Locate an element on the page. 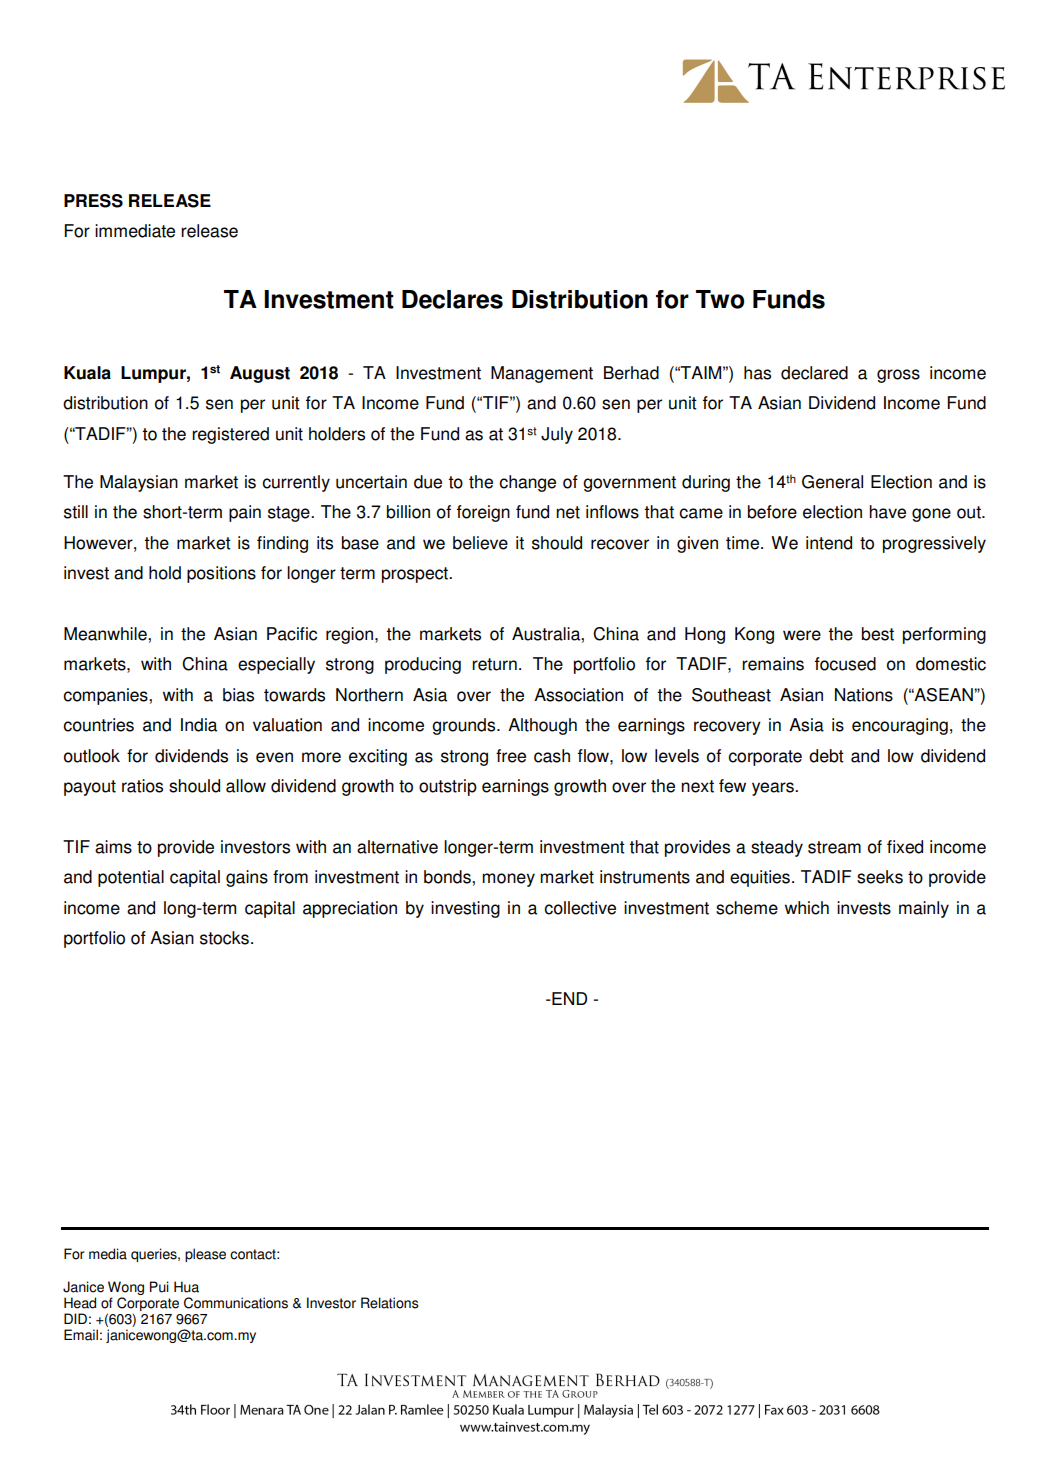 The image size is (1049, 1484). Two is located at coordinates (720, 299).
